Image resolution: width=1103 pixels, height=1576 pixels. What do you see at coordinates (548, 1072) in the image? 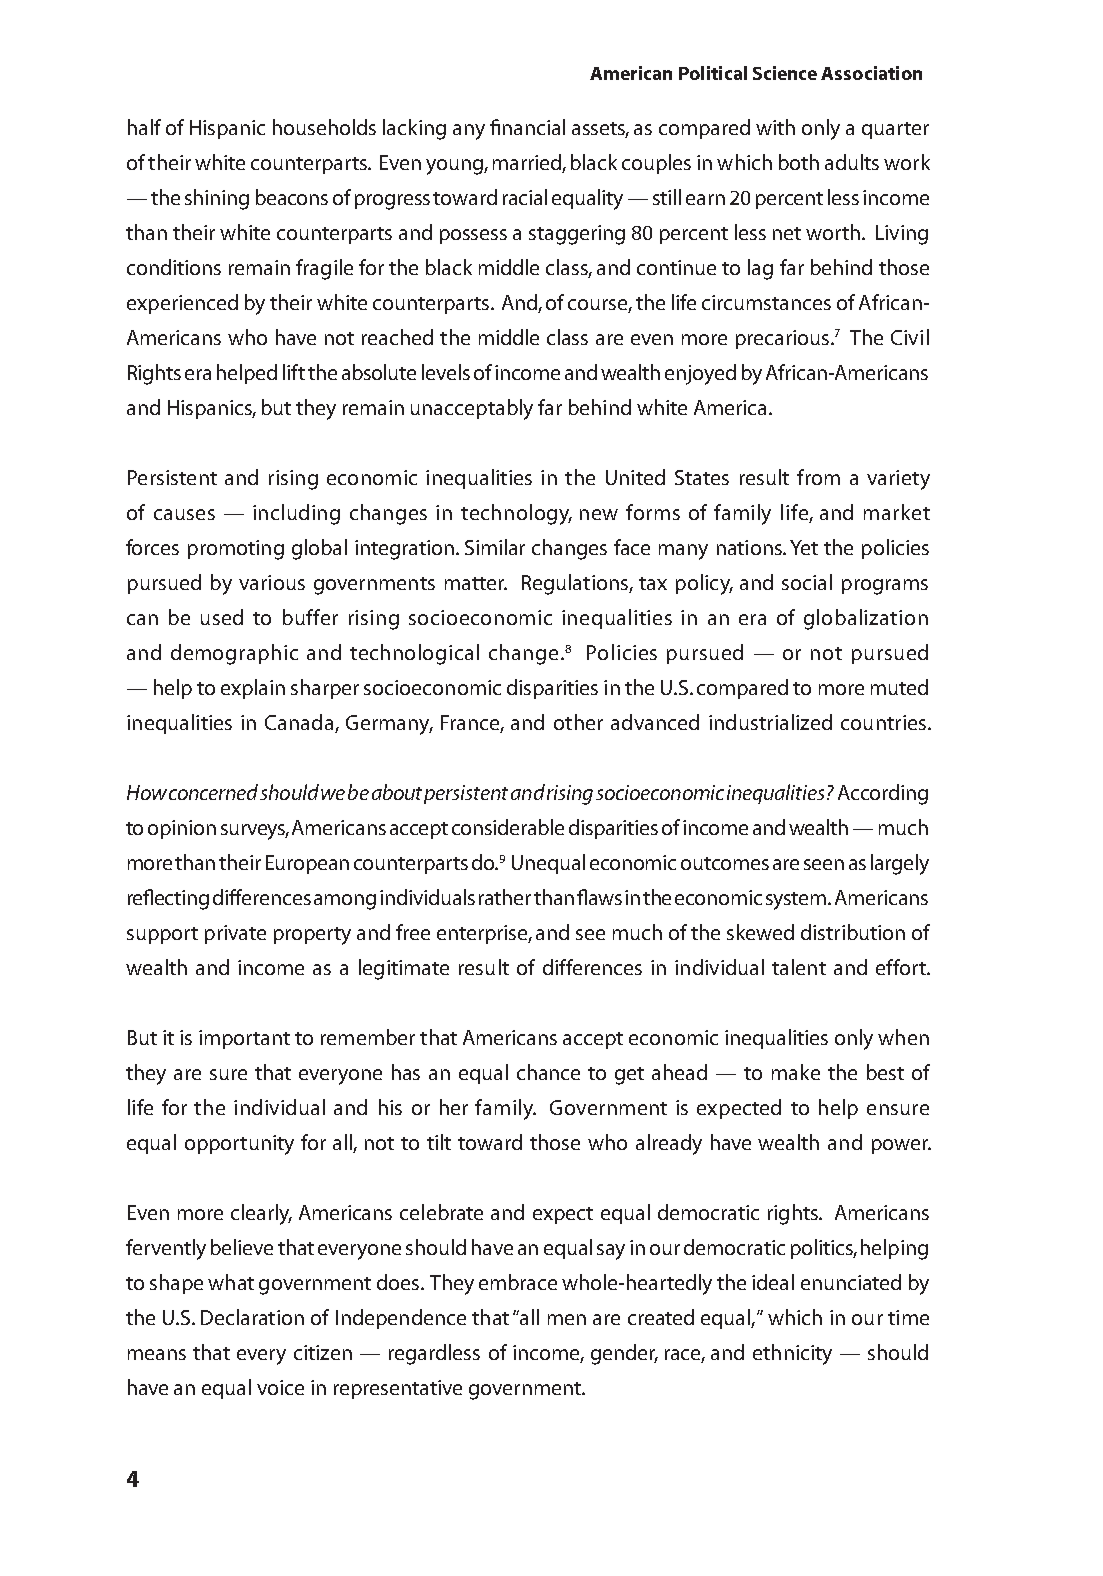
I see `chance` at bounding box center [548, 1072].
